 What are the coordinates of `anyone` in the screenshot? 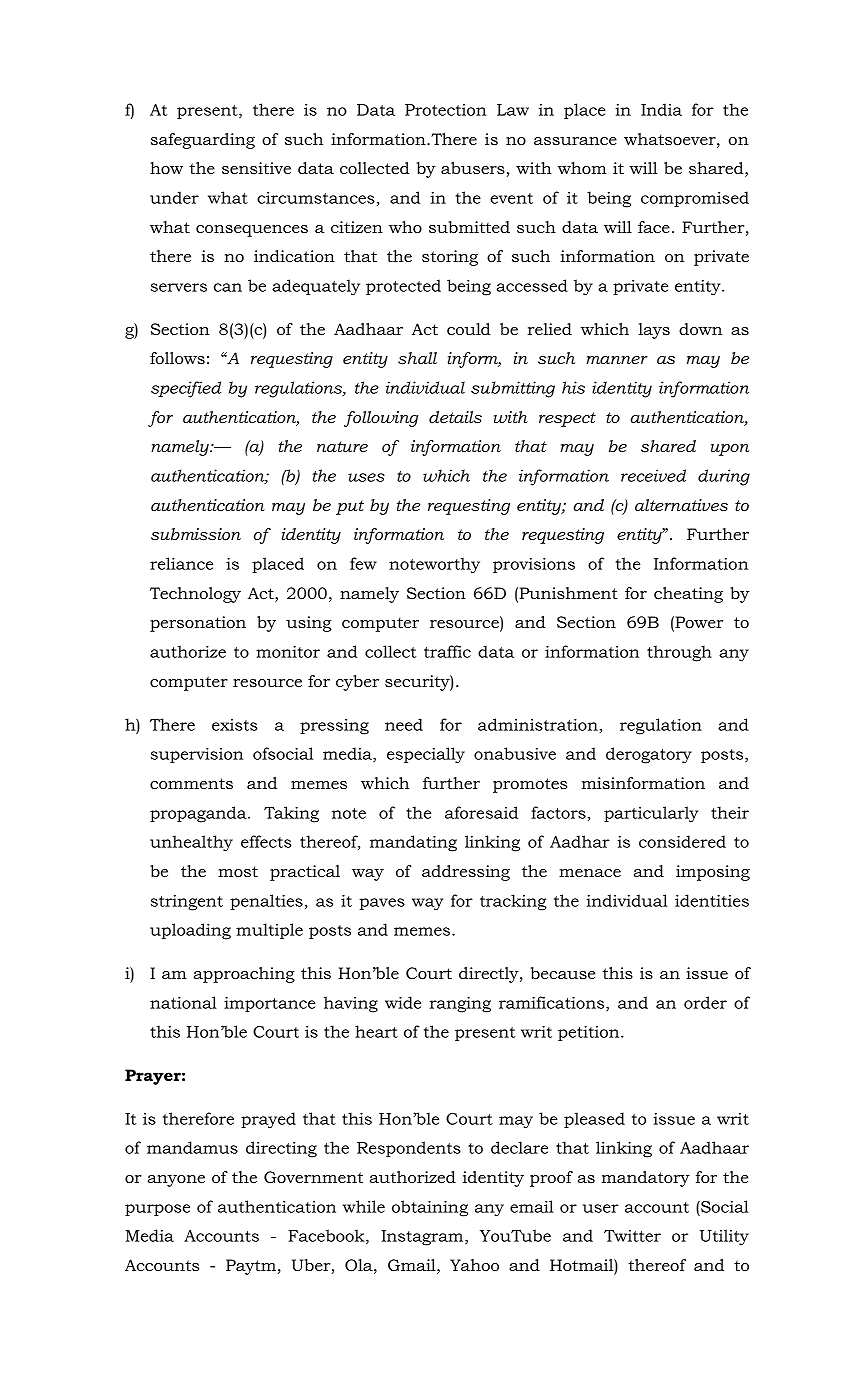 It's located at (176, 1181).
